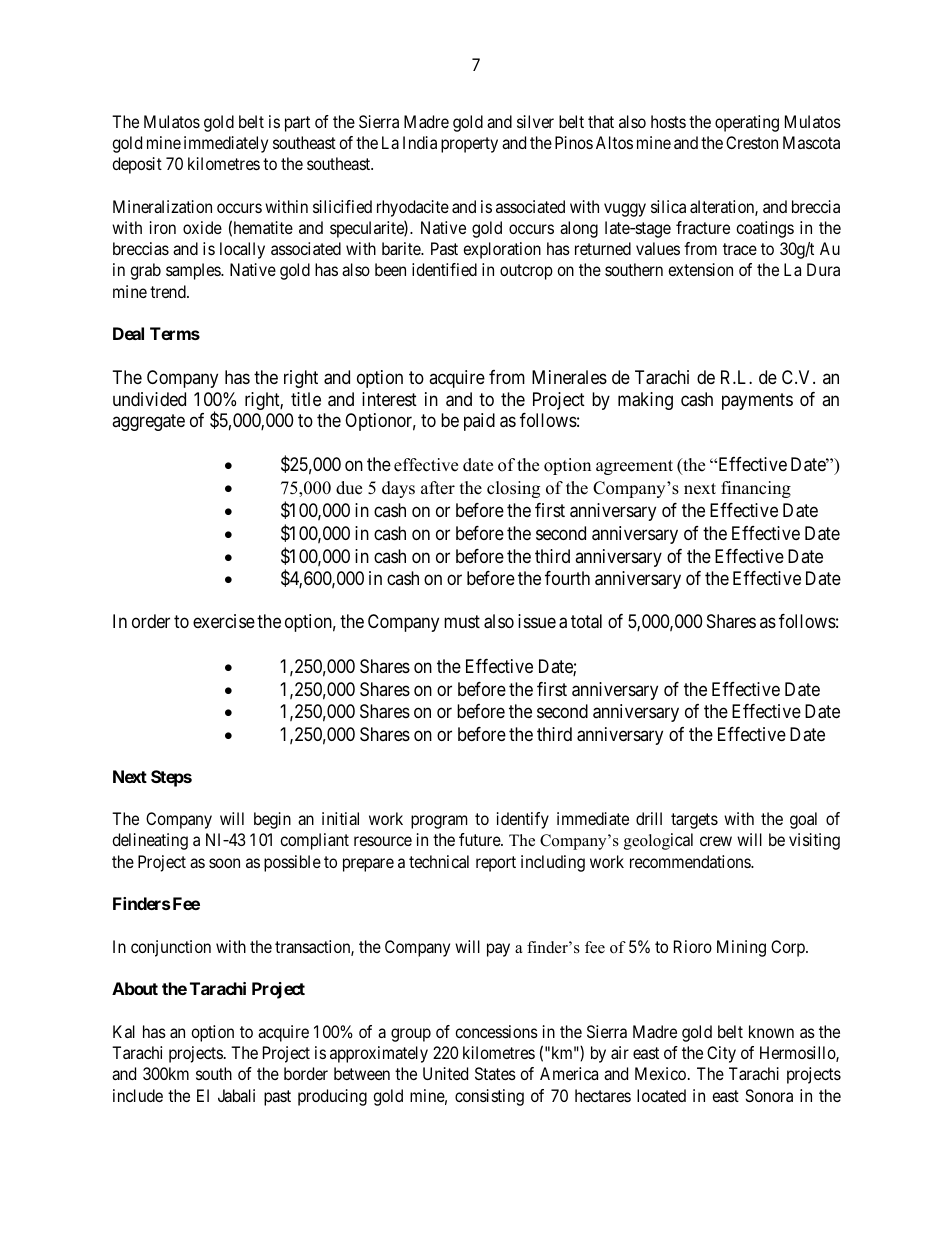  Describe the element at coordinates (138, 1095) in the image. I see `include` at that location.
